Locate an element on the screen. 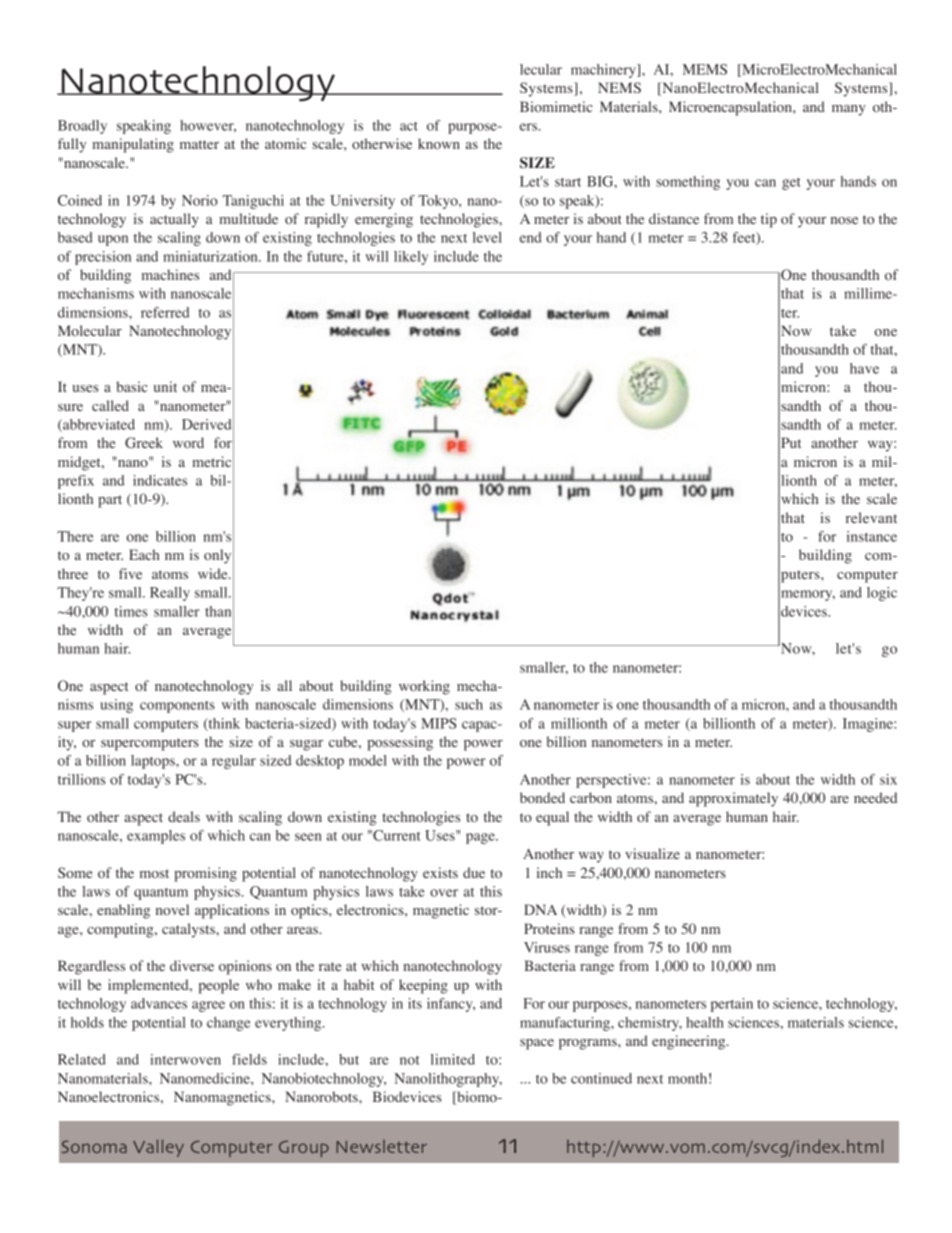 Image resolution: width=952 pixels, height=1233 pixels. most is located at coordinates (154, 873).
